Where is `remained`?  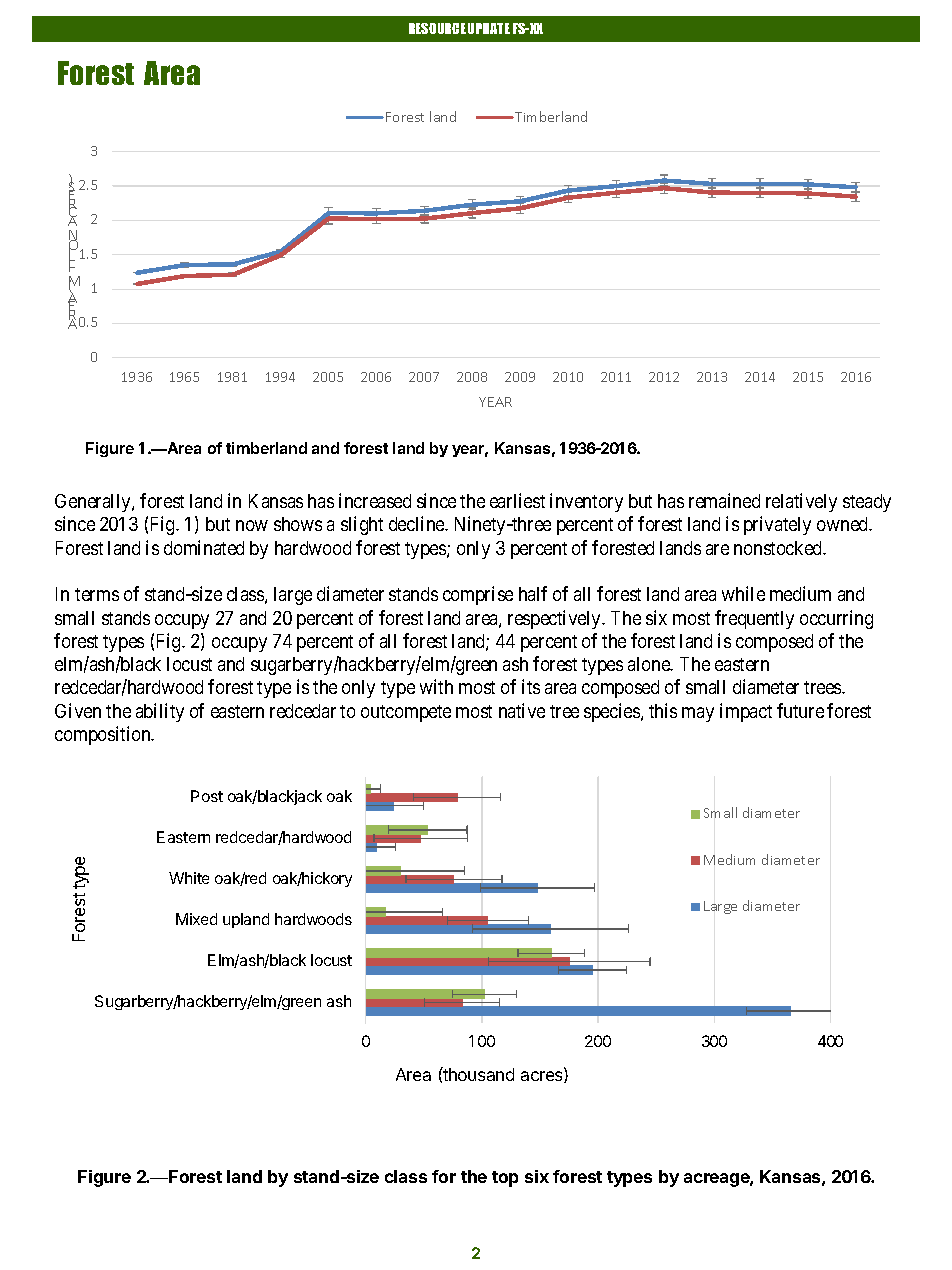
remained is located at coordinates (724, 500).
